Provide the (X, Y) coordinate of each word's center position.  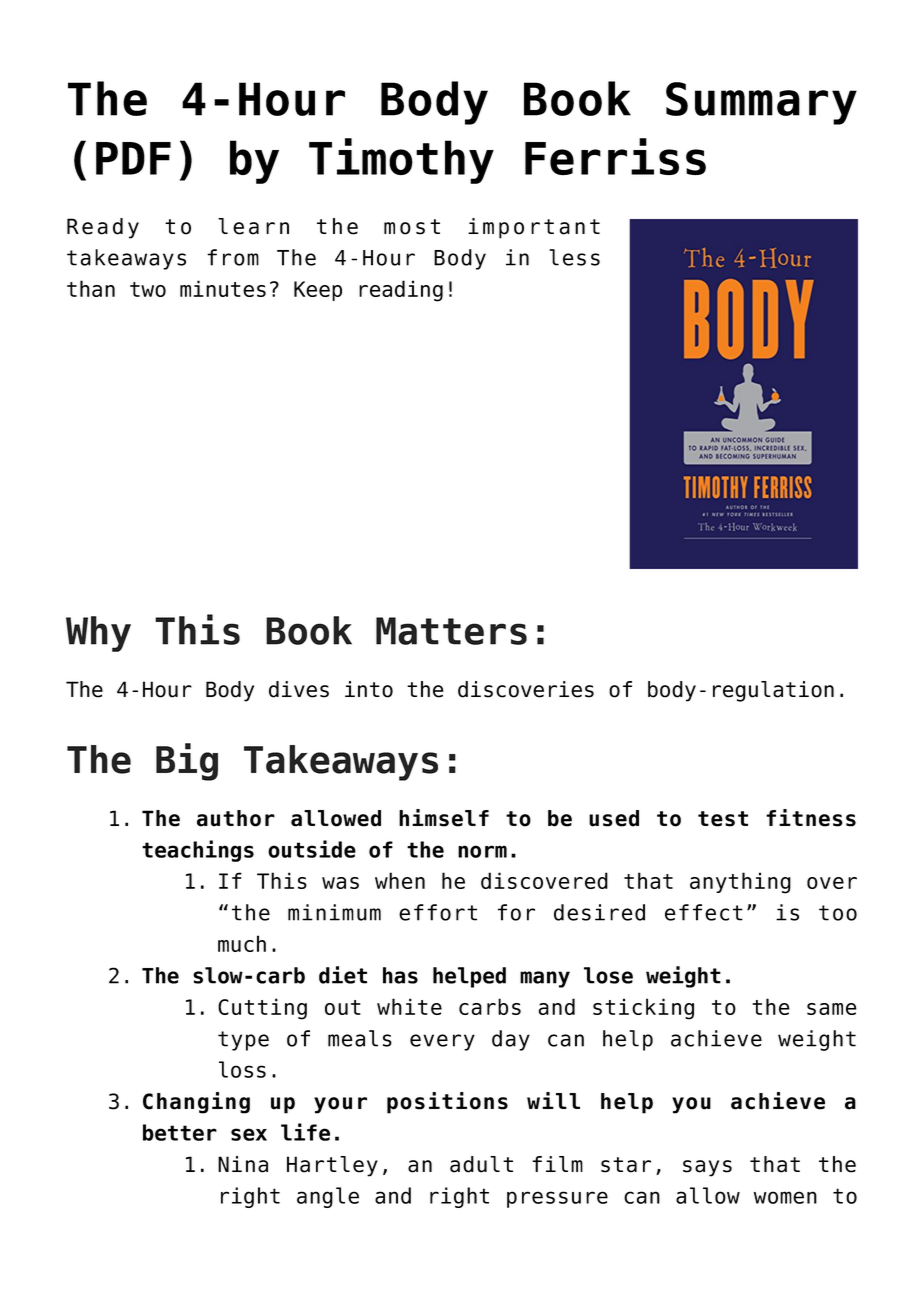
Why (98, 634)
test (723, 819)
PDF (133, 158)
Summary (761, 103)
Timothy (401, 161)
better (180, 1132)
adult (481, 1164)
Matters (451, 631)
